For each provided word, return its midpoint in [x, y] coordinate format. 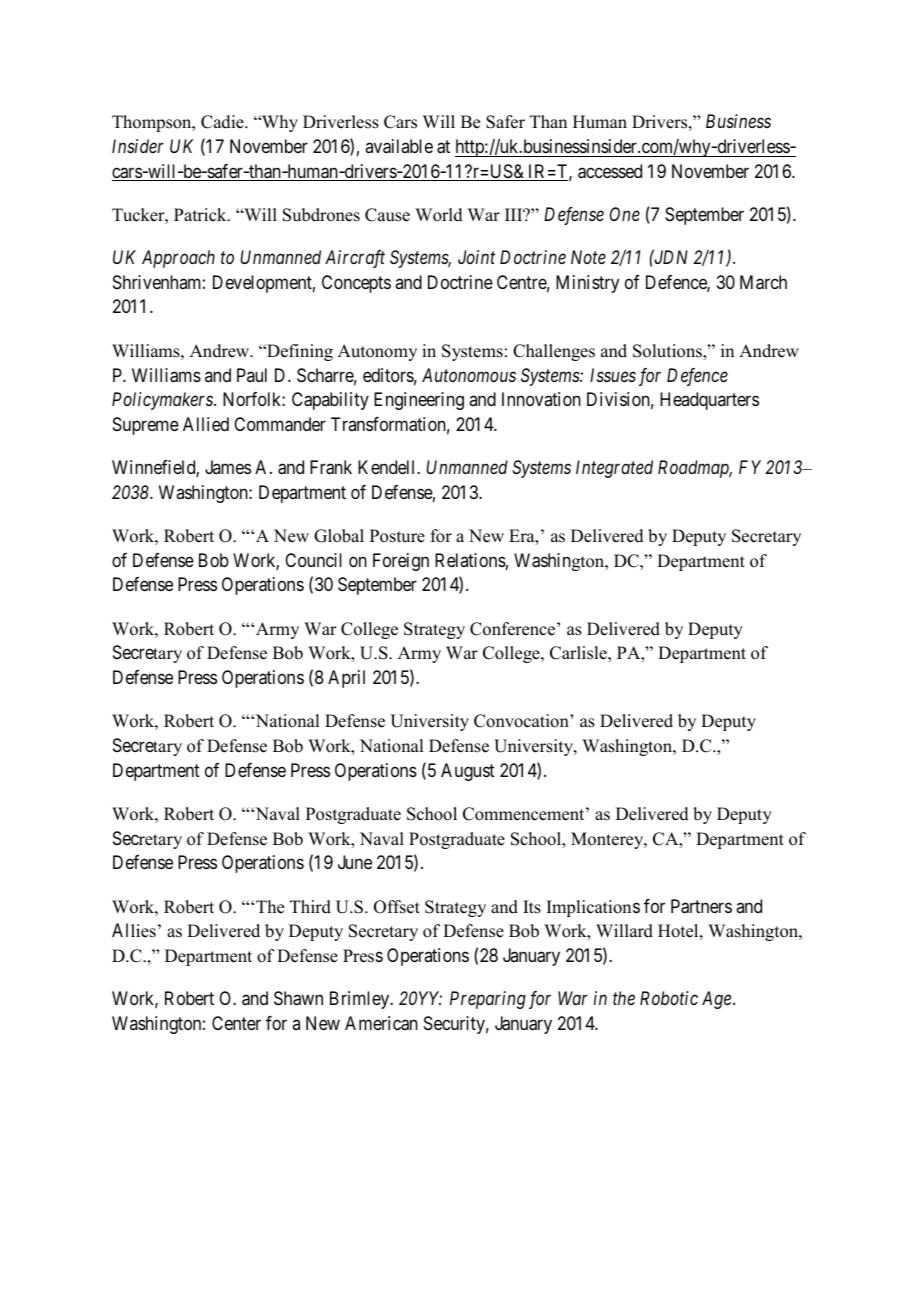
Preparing [488, 1000]
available [399, 146]
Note [588, 257]
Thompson [153, 123]
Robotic [669, 998]
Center [236, 1023]
